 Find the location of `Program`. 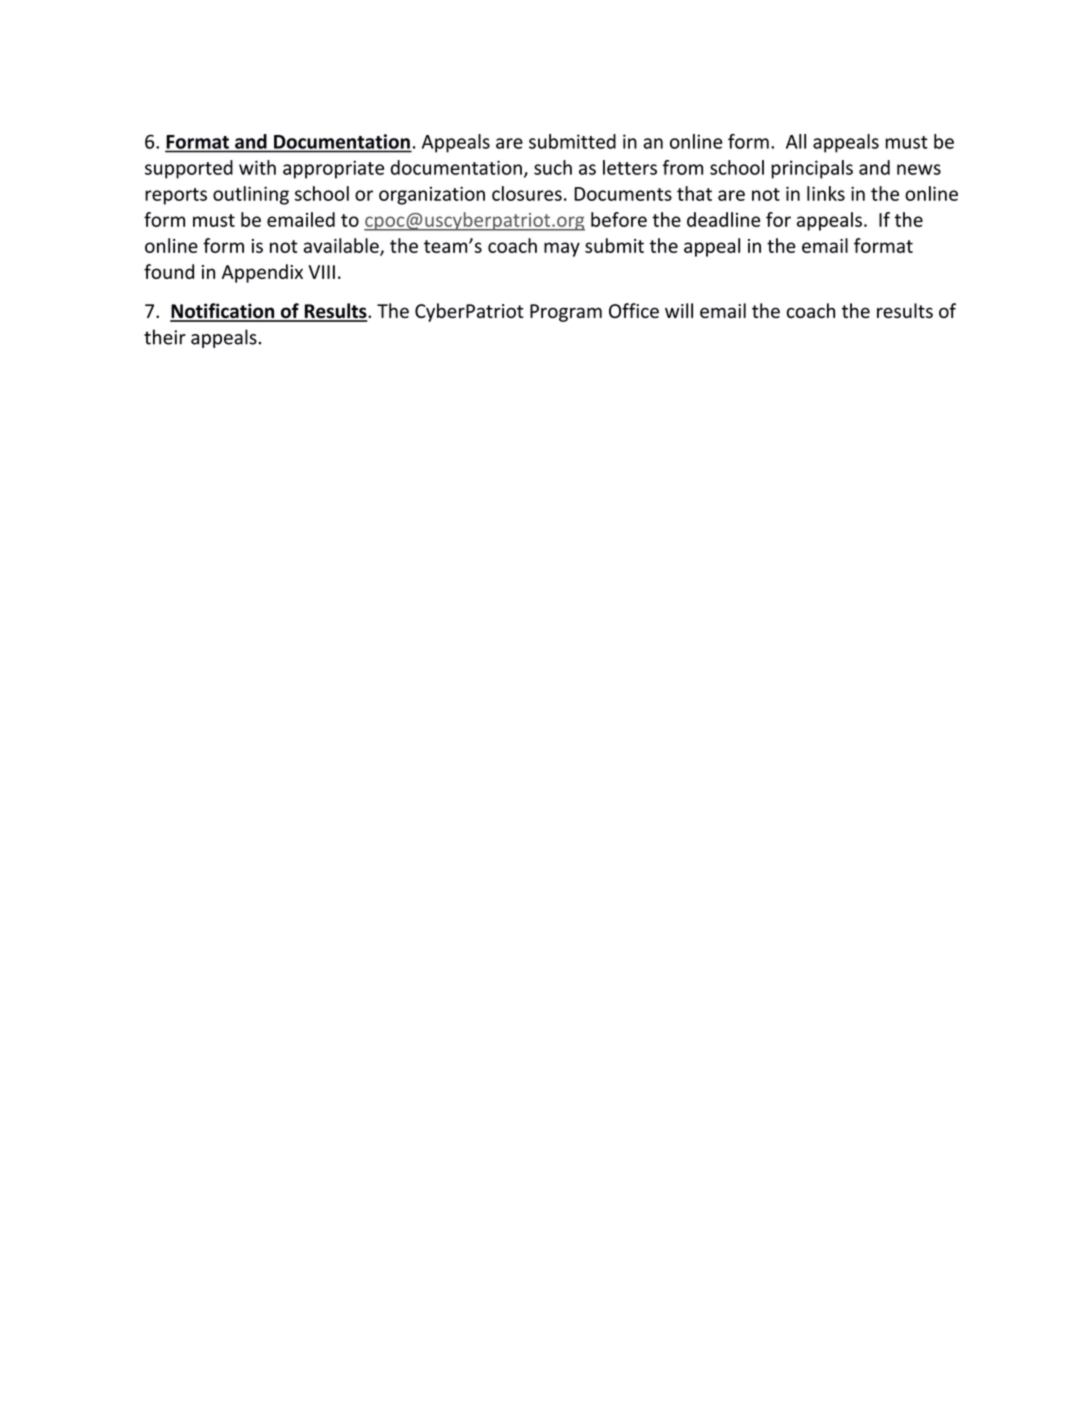

Program is located at coordinates (566, 313).
